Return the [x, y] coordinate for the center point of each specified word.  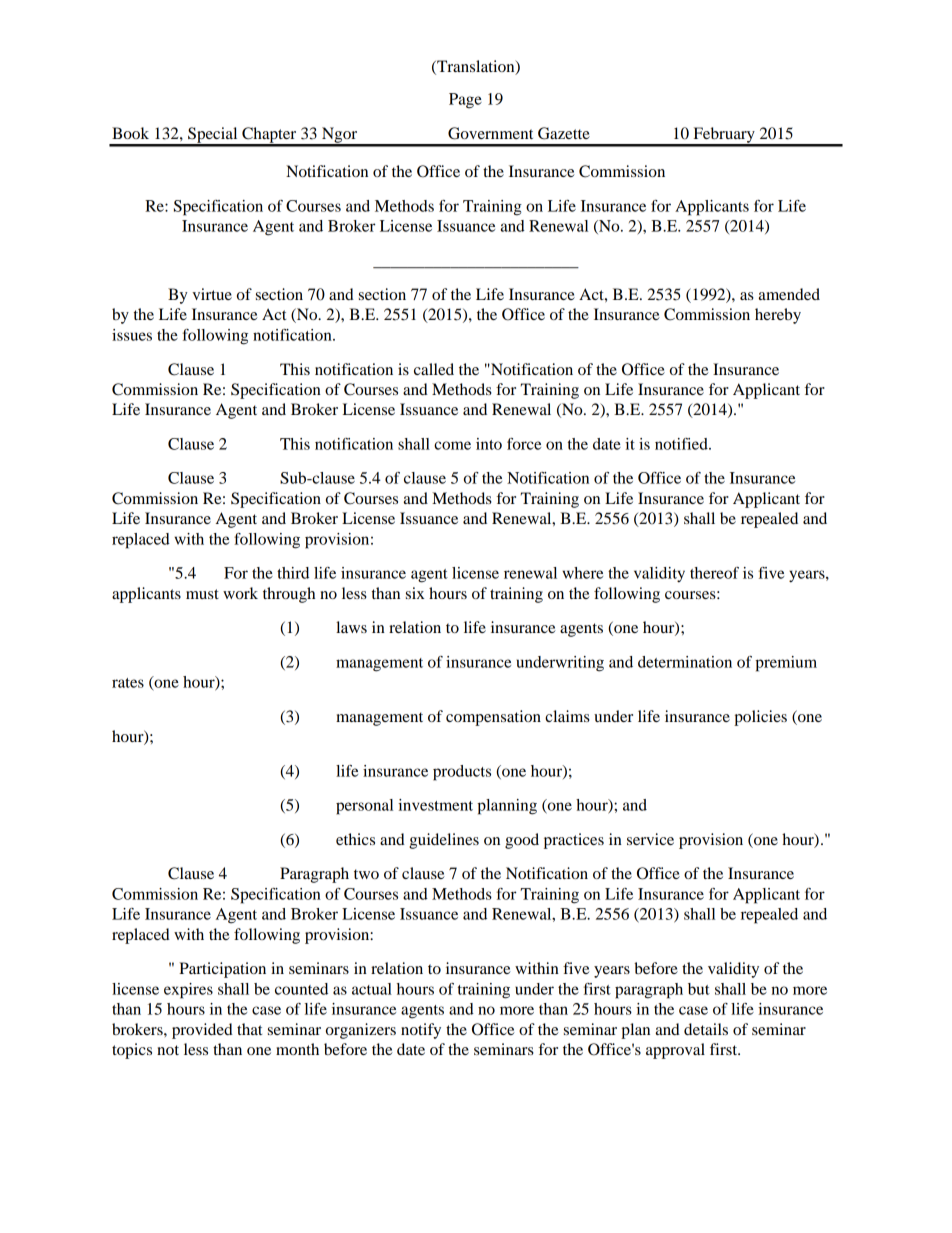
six [415, 593]
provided [202, 1031]
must [202, 594]
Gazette [564, 133]
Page [465, 101]
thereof [714, 573]
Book [130, 133]
